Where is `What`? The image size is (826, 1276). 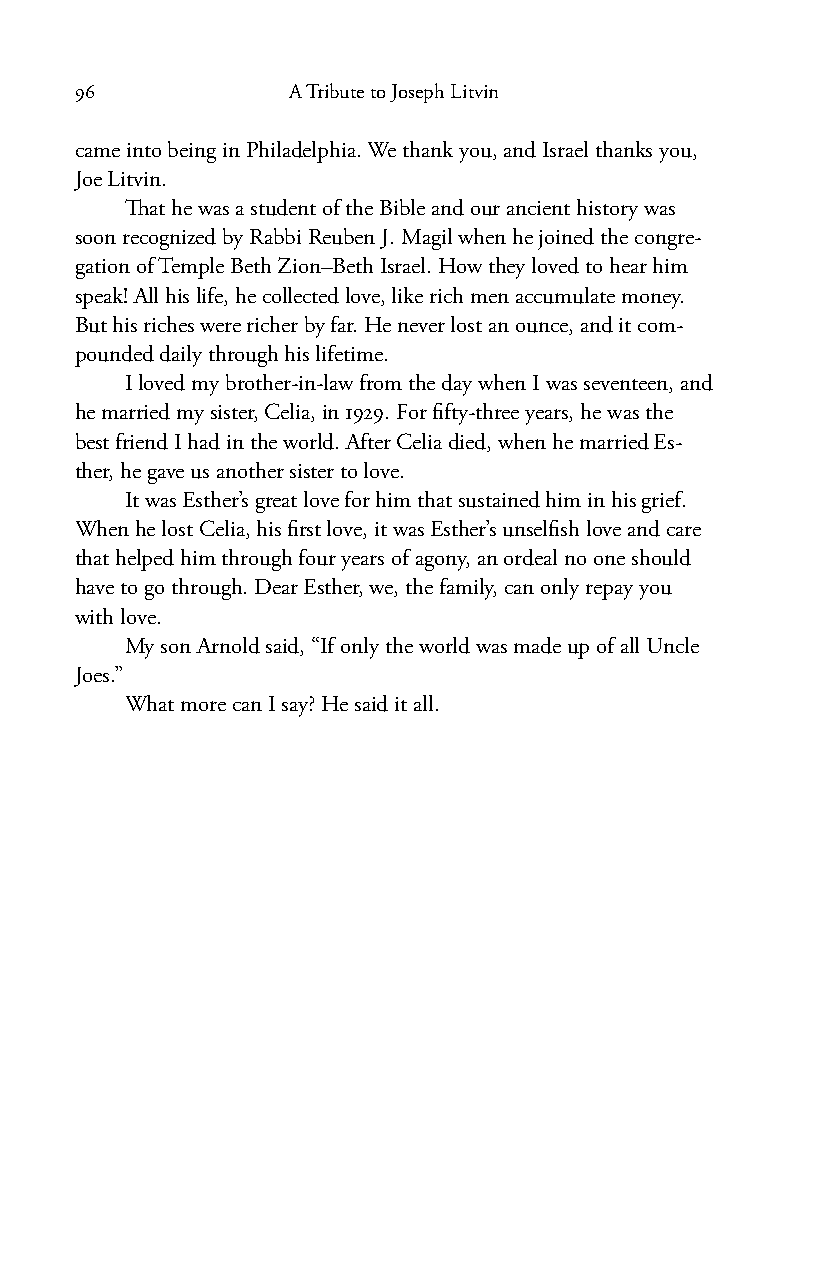
What is located at coordinates (150, 703).
